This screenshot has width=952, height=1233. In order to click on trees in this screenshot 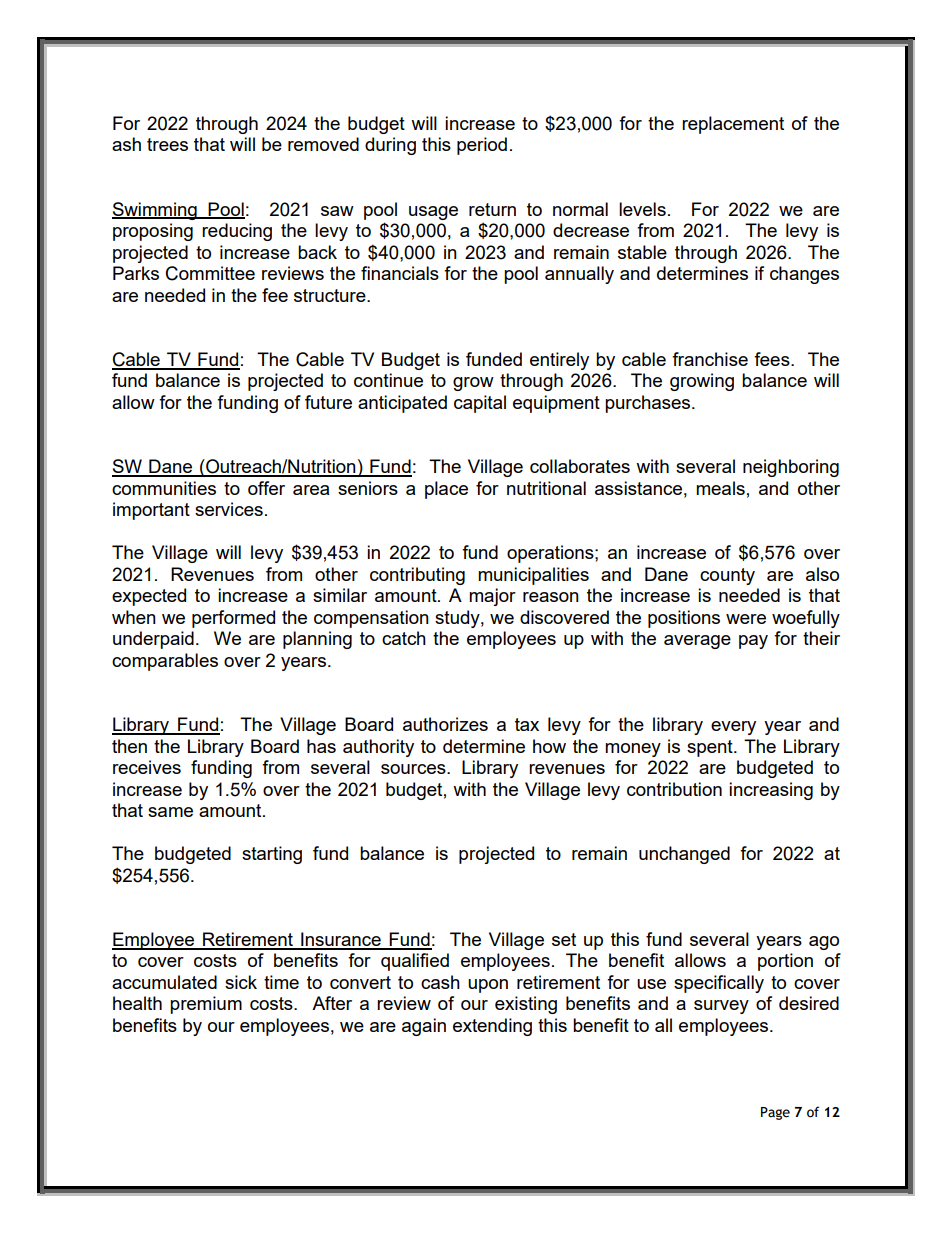, I will do `click(167, 144)`.
